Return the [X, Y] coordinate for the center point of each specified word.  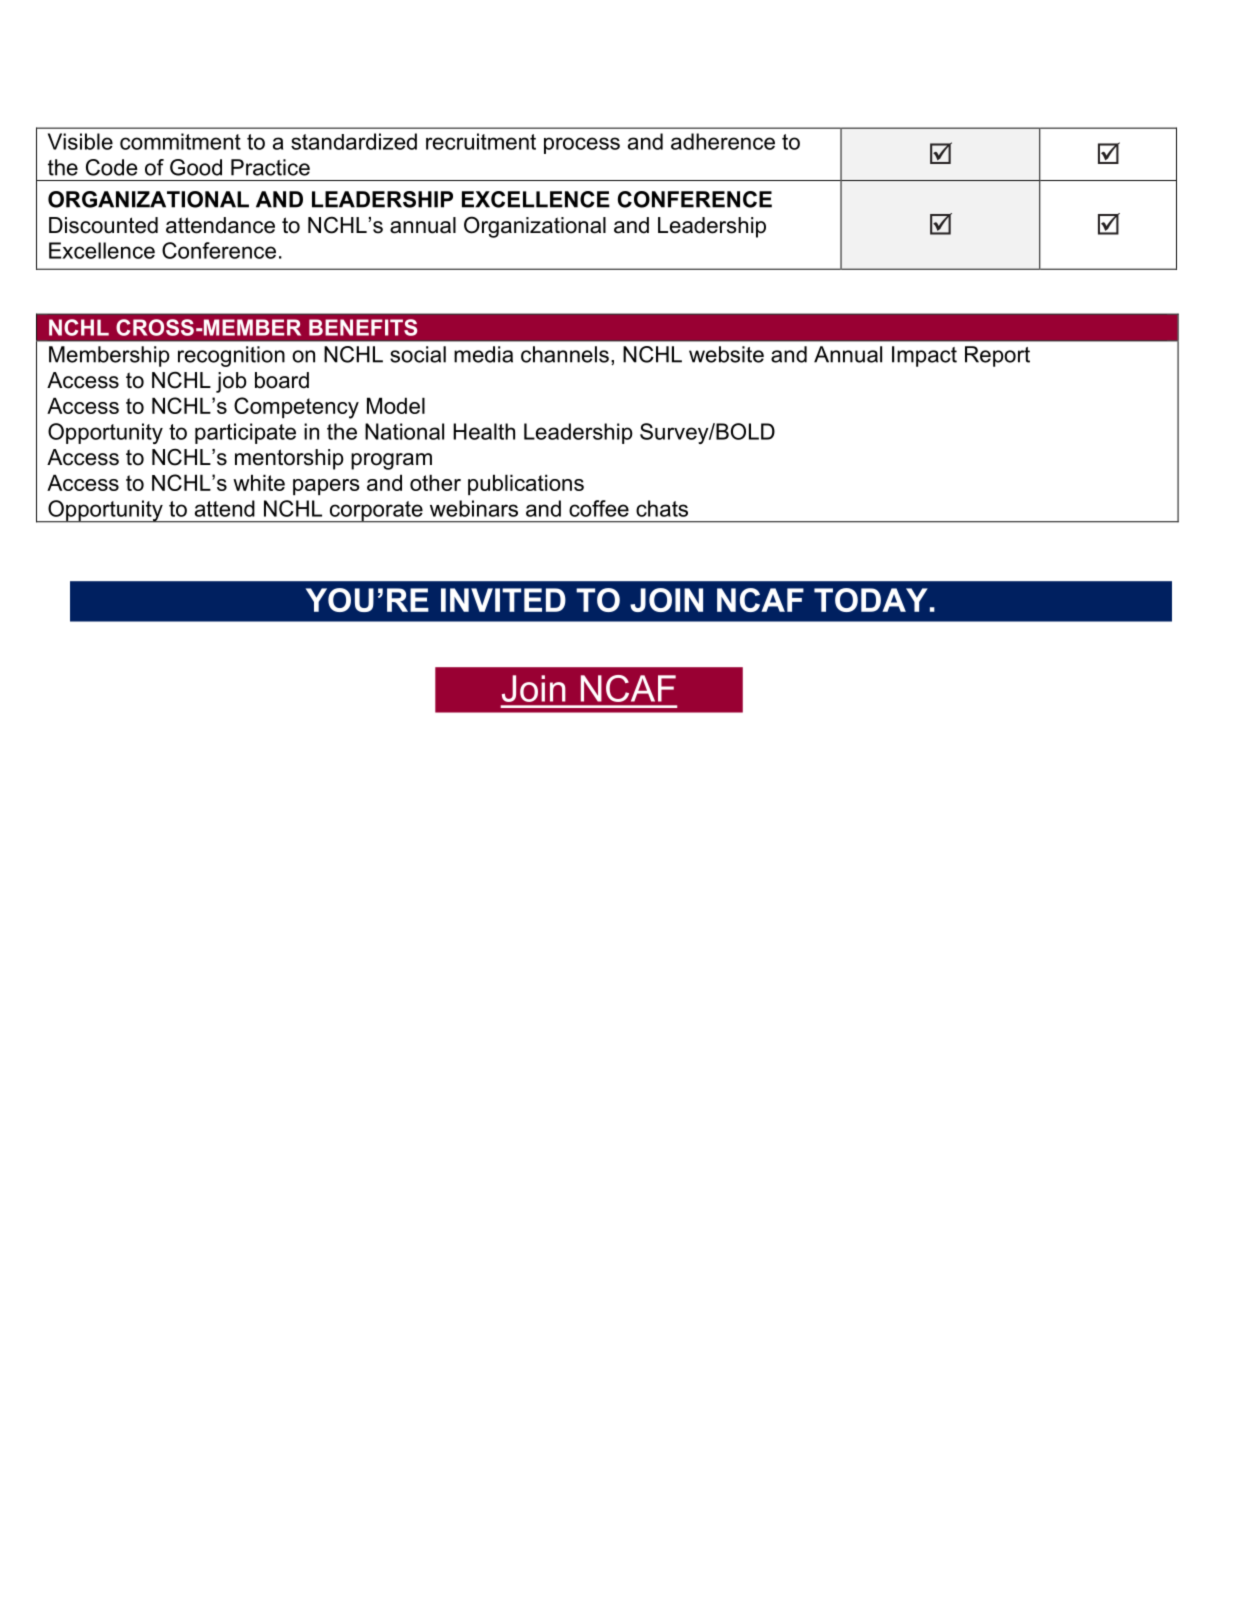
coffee [599, 508]
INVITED [503, 600]
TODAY [871, 600]
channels [565, 354]
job [231, 382]
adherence [723, 141]
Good [196, 167]
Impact [924, 356]
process [582, 145]
